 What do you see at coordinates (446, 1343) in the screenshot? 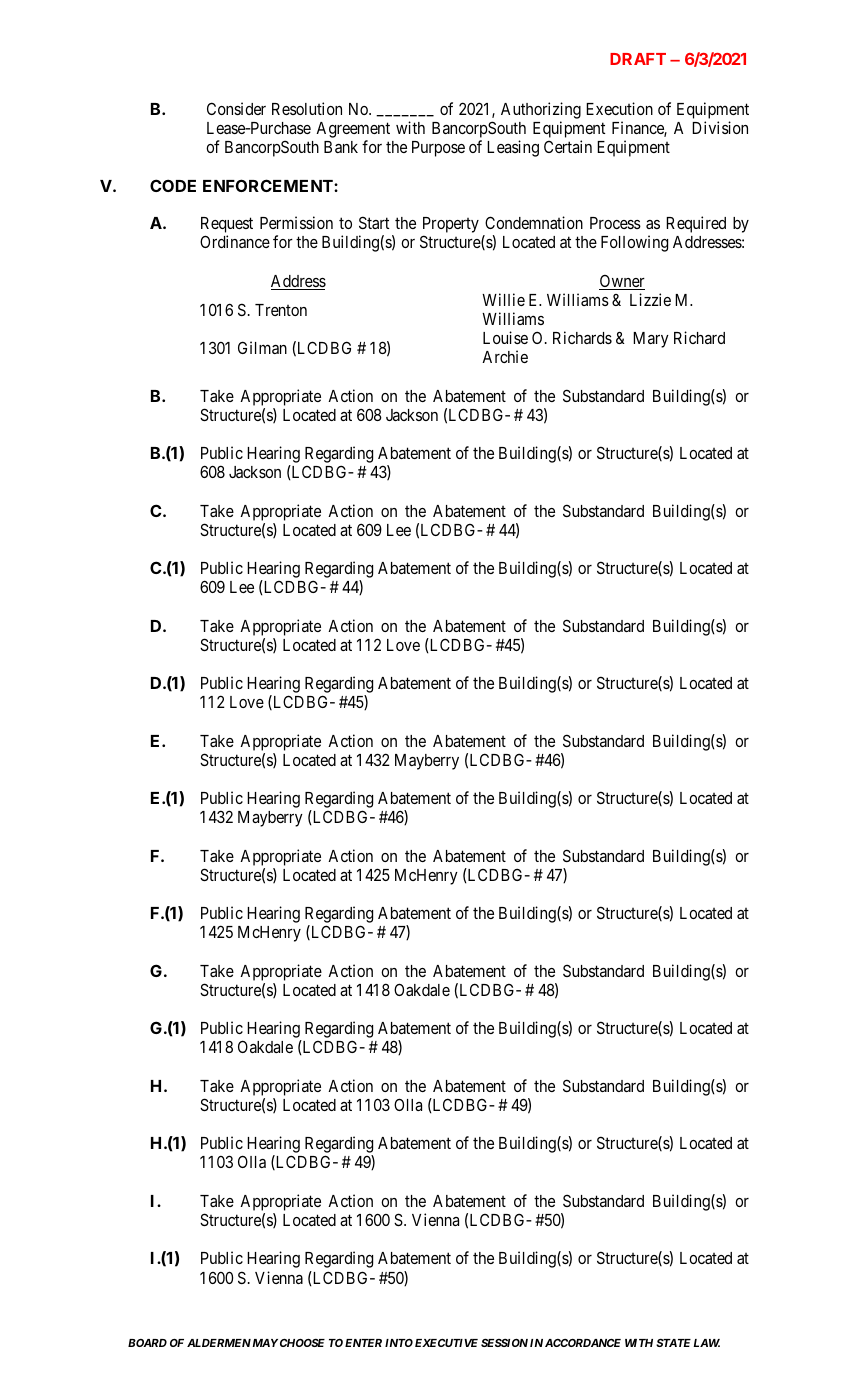
I see `EXECUTIVE` at bounding box center [446, 1343].
